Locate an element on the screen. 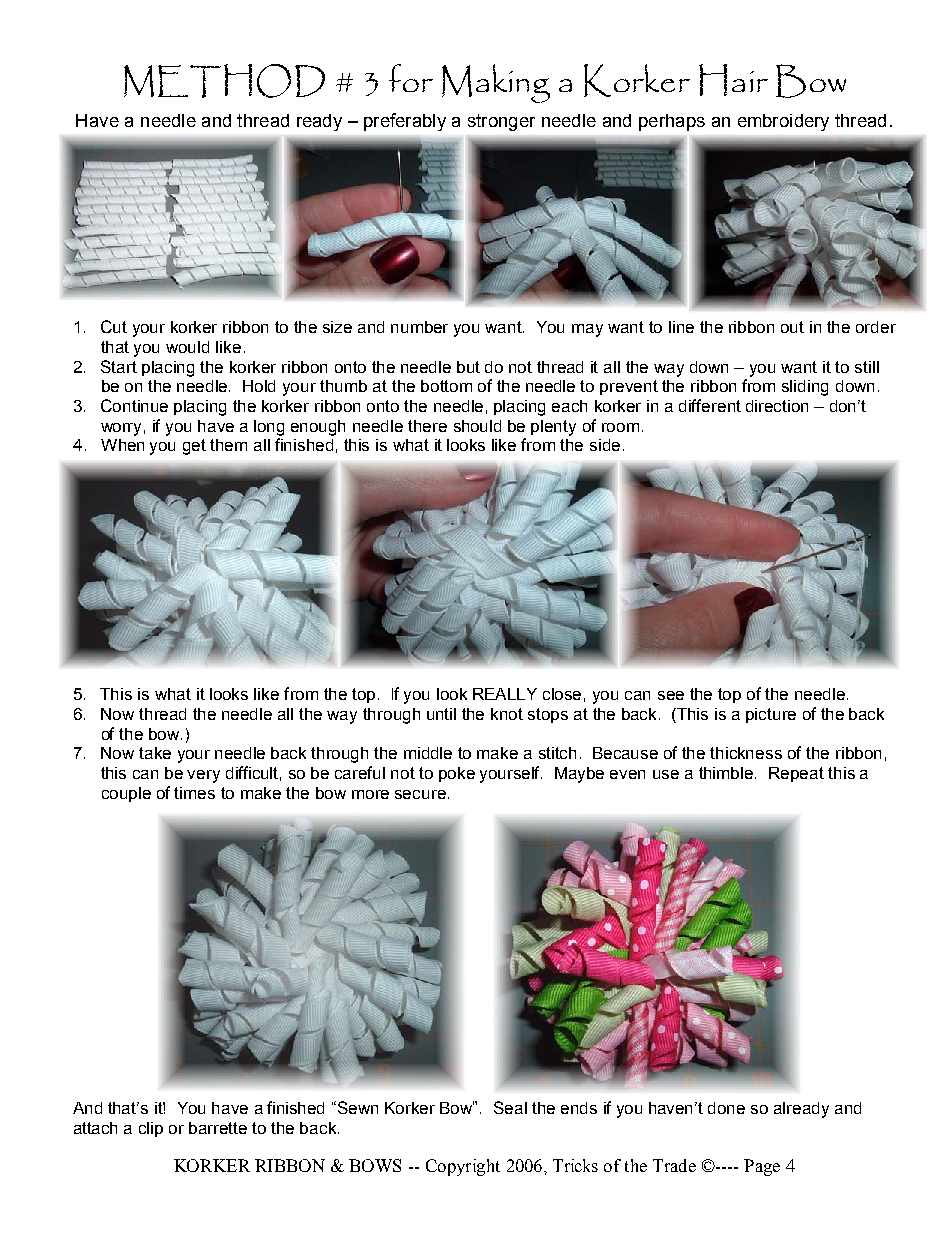 The width and height of the screenshot is (952, 1233). REALLY is located at coordinates (505, 694).
